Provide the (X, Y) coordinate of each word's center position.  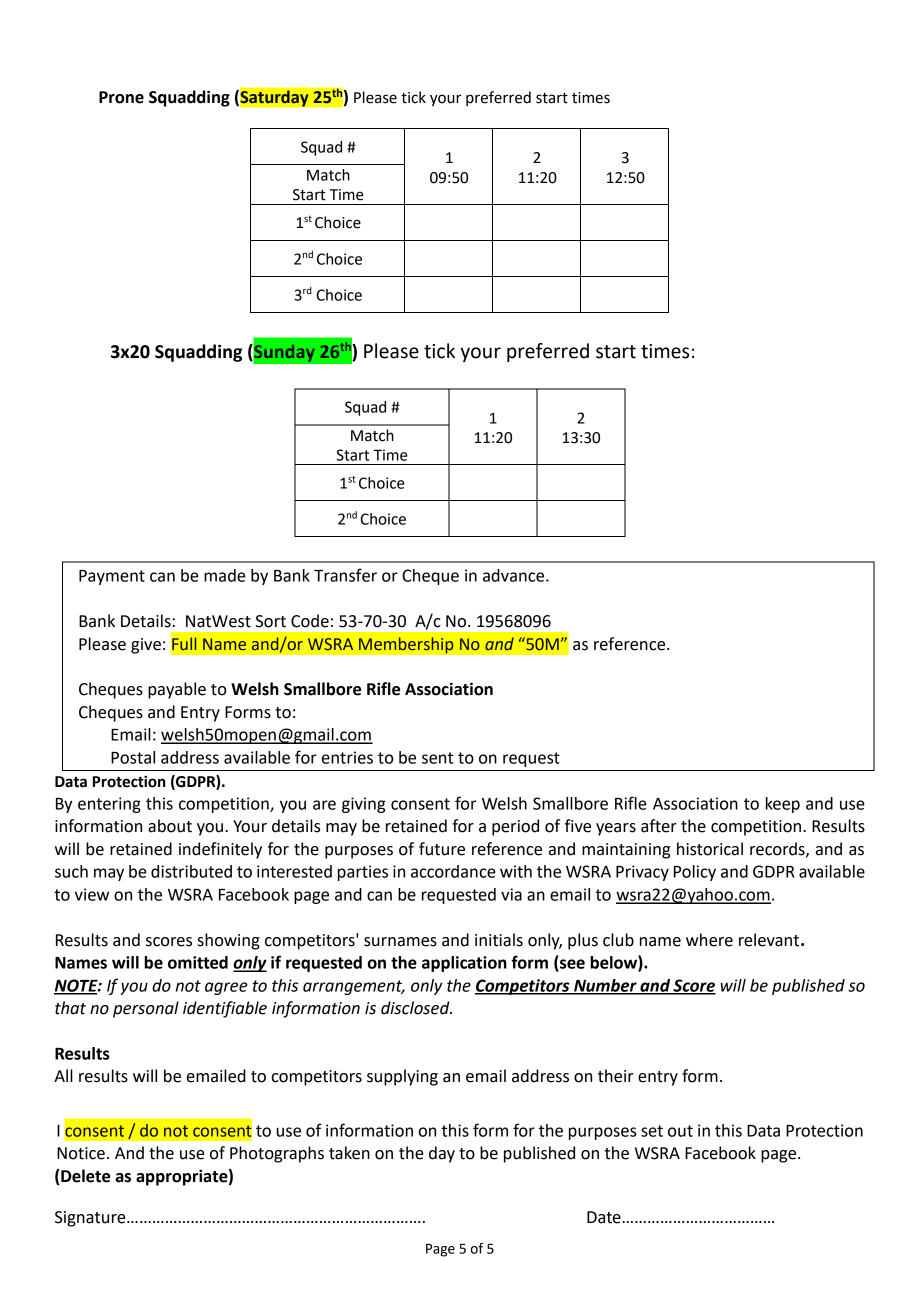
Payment (112, 577)
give (146, 646)
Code (310, 621)
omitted (198, 962)
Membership (406, 645)
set (652, 1131)
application (464, 964)
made (225, 575)
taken (349, 1153)
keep (783, 805)
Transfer (345, 575)
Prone (121, 97)
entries (347, 757)
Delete (85, 1176)
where (709, 940)
